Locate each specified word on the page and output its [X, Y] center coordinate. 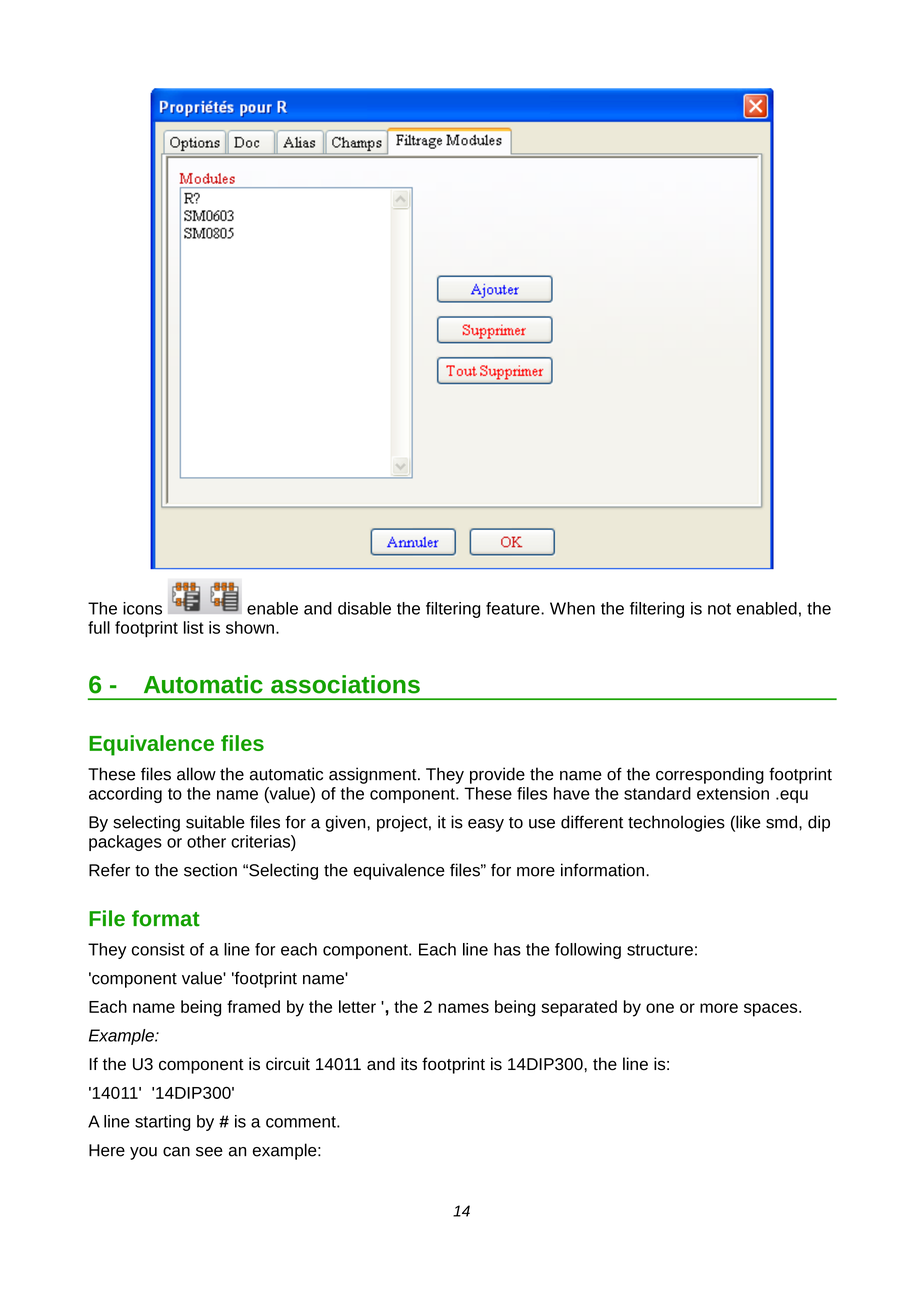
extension [733, 793]
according [125, 795]
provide [497, 775]
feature [514, 608]
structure [660, 950]
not [719, 609]
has [507, 949]
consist [158, 949]
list [194, 627]
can [176, 1152]
